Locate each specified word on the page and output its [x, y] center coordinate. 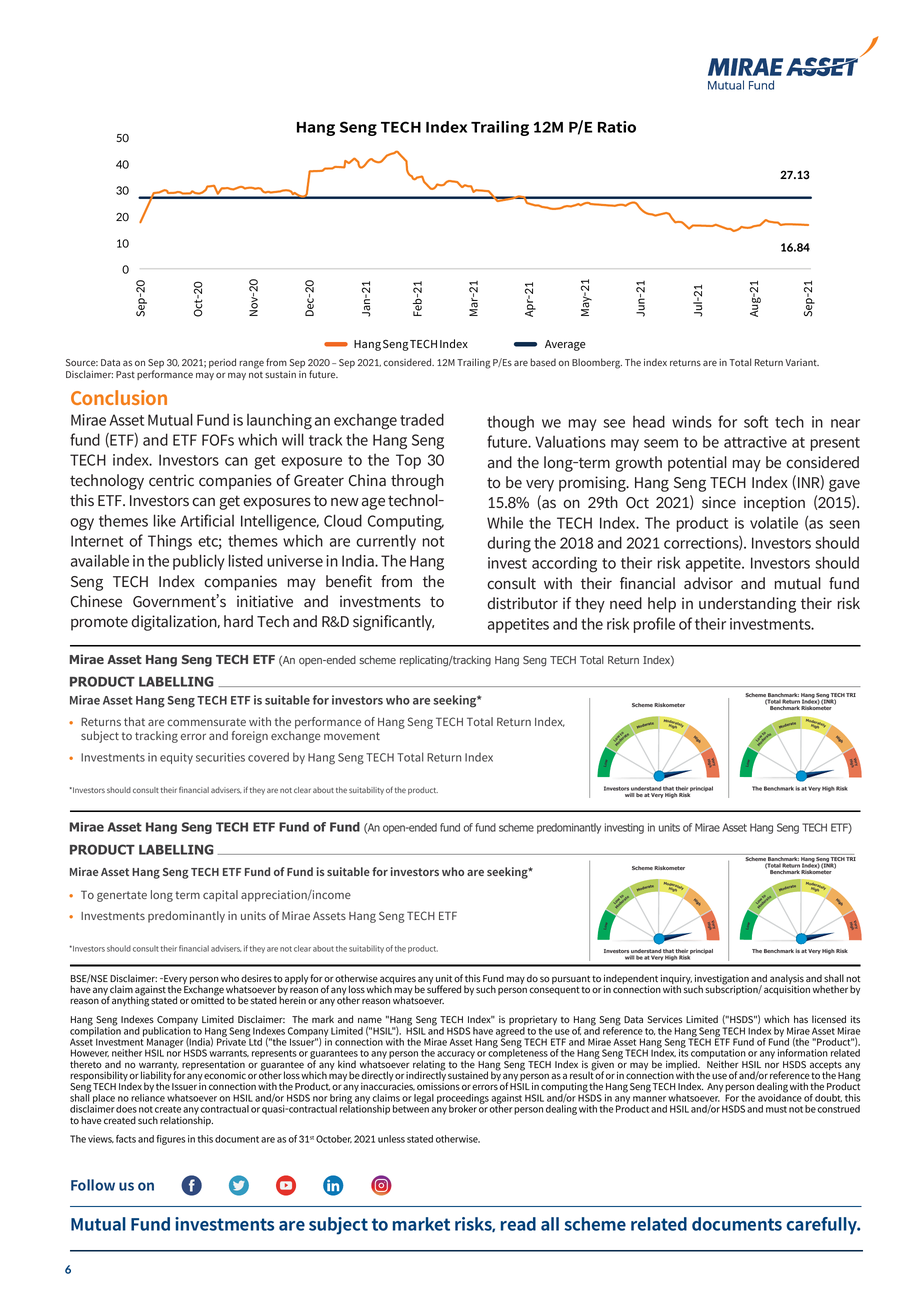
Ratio [617, 127]
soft [756, 421]
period [222, 363]
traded [422, 419]
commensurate [206, 722]
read [518, 1224]
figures [171, 1140]
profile [654, 625]
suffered [444, 988]
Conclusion [119, 397]
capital [220, 896]
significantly [393, 623]
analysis [787, 980]
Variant [802, 362]
